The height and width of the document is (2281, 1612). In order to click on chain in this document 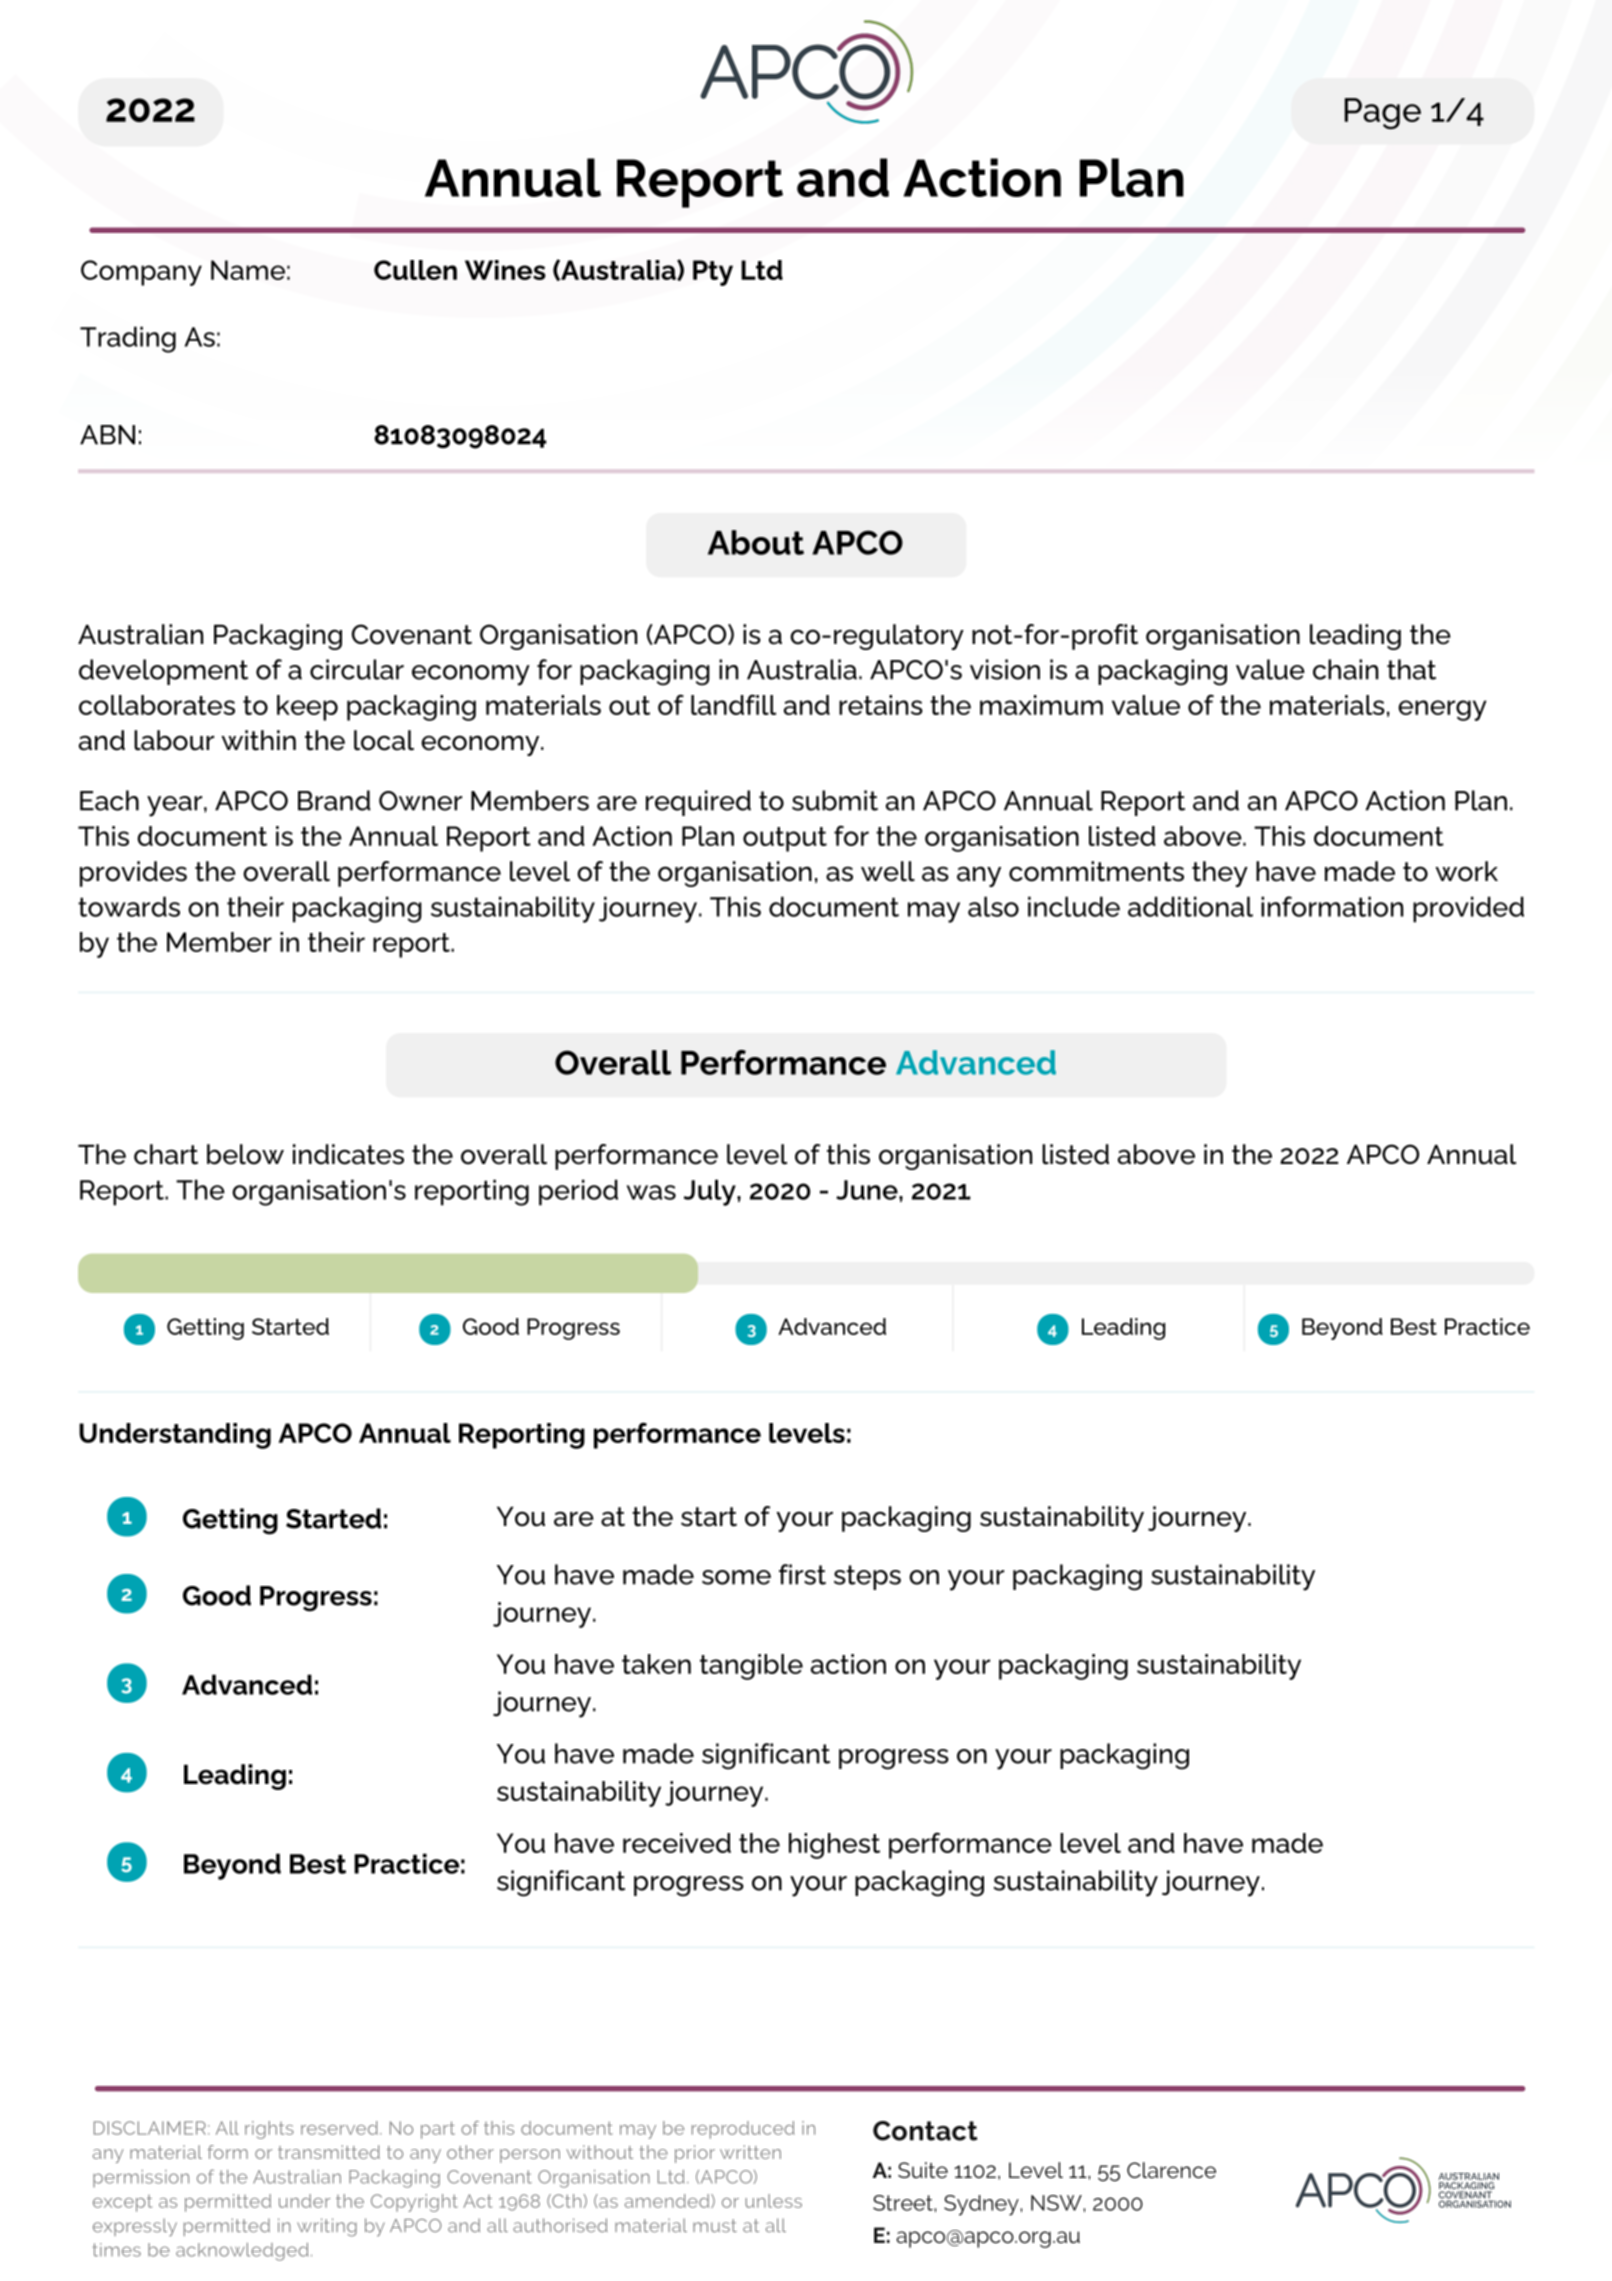, I will do `click(1345, 669)`.
